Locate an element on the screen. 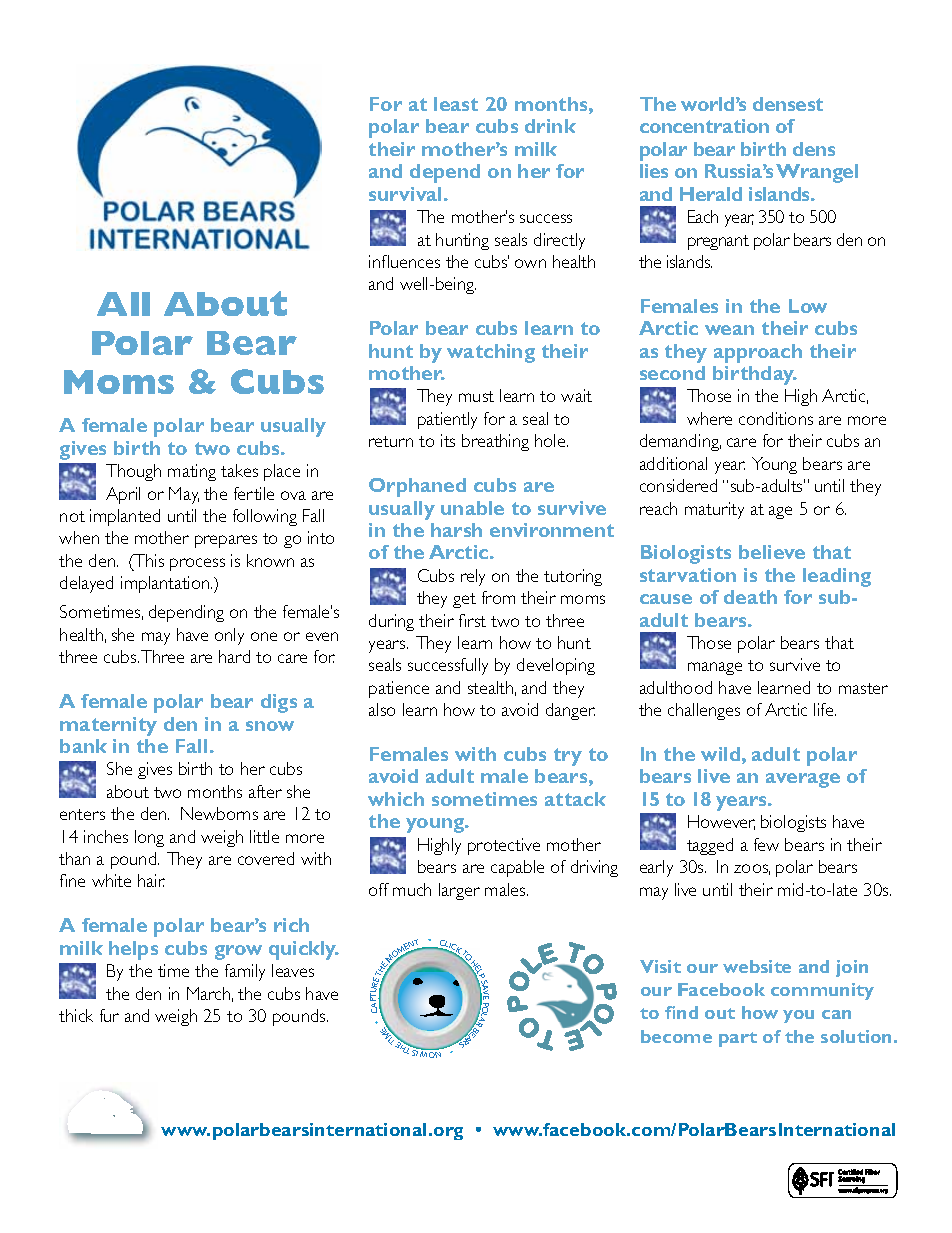 Image resolution: width=952 pixels, height=1233 pixels. least is located at coordinates (456, 104).
